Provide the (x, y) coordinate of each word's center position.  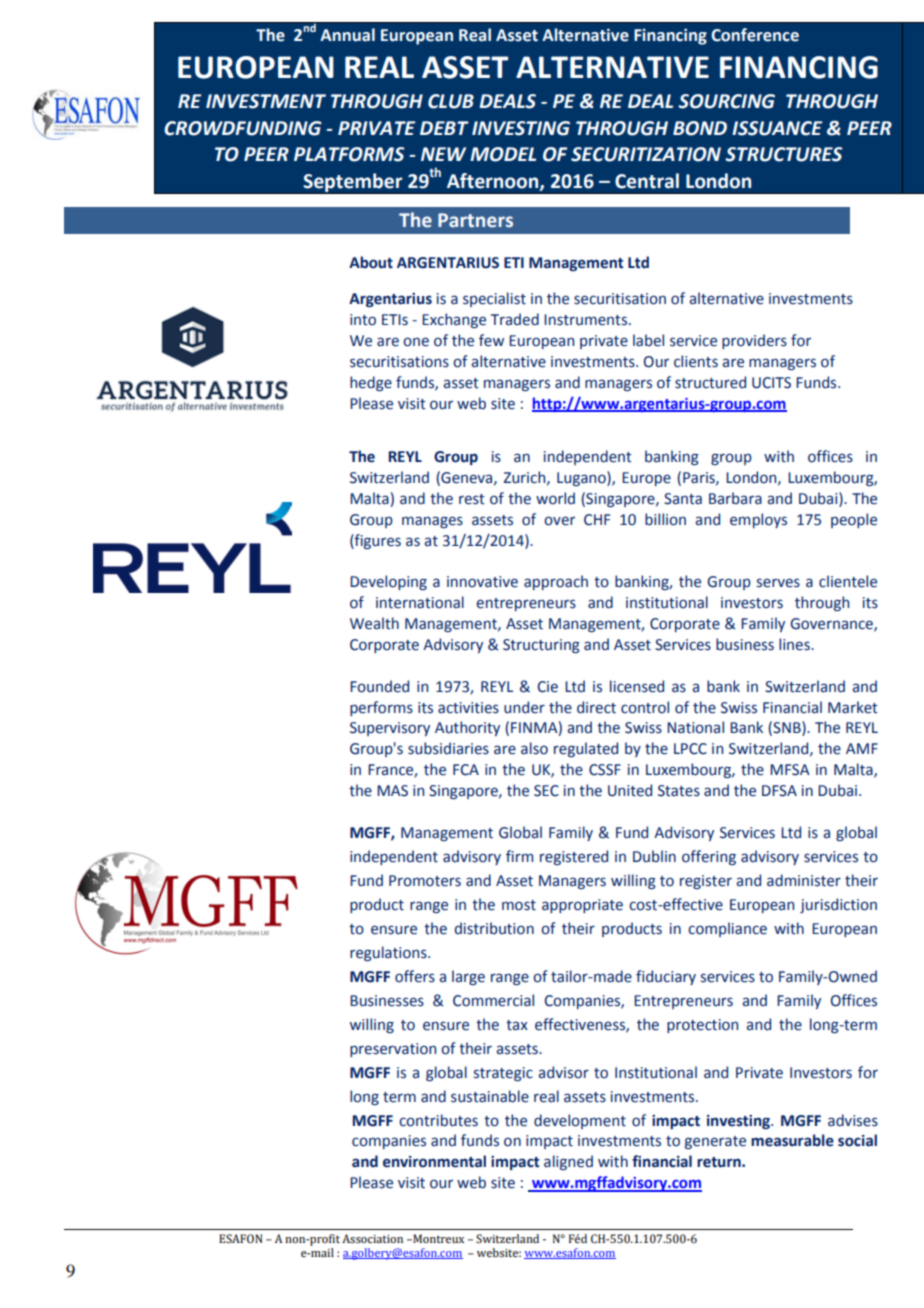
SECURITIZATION (646, 154)
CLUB (451, 101)
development (580, 1121)
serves (778, 583)
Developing (388, 582)
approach (556, 582)
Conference (755, 35)
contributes (438, 1120)
